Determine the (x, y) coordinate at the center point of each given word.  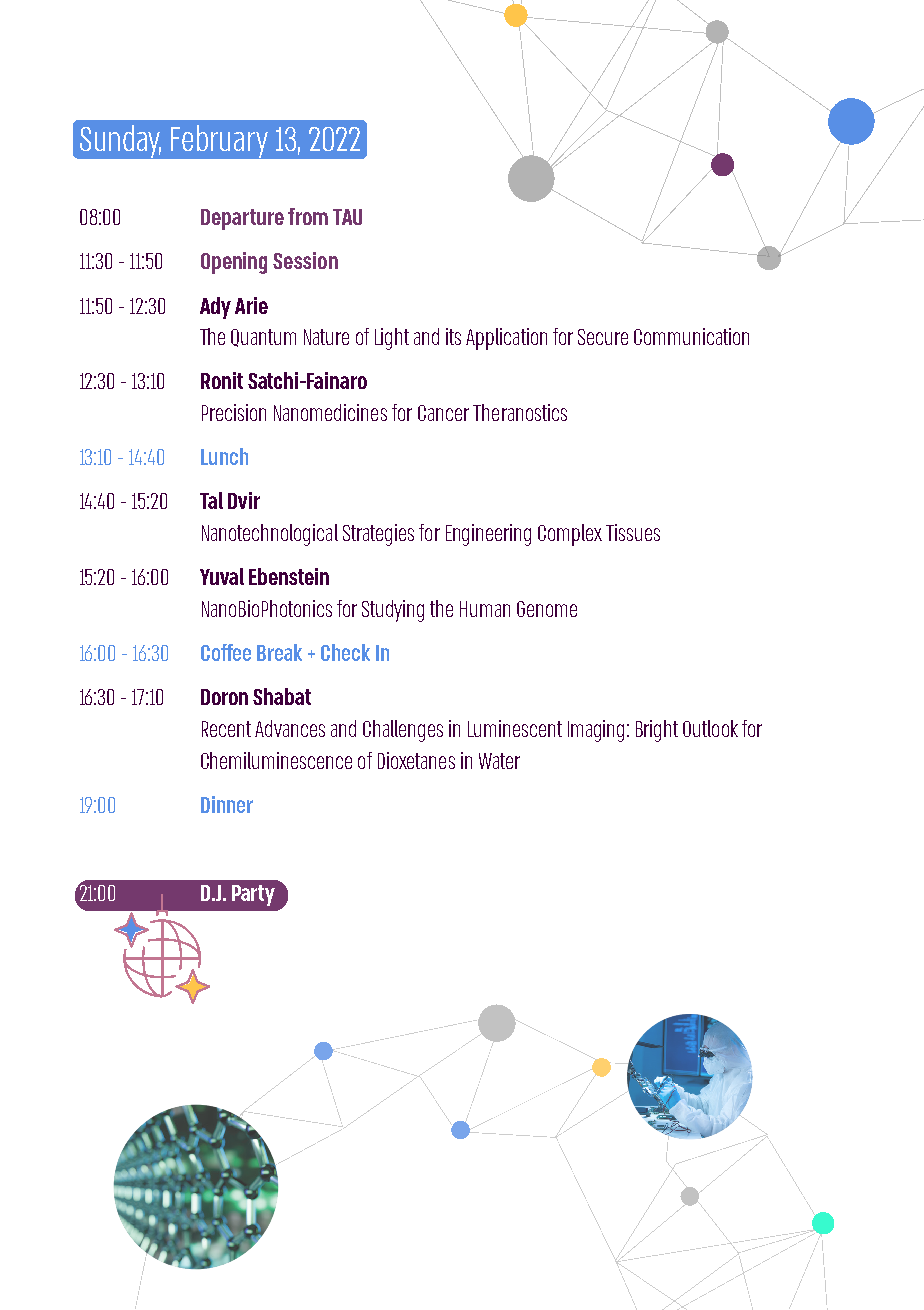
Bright (657, 731)
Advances (290, 728)
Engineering (488, 535)
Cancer (443, 413)
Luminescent (515, 728)
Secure (603, 337)
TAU (347, 217)
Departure (242, 219)
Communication (691, 336)
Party (253, 895)
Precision (234, 412)
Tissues (633, 532)
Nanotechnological (270, 535)
